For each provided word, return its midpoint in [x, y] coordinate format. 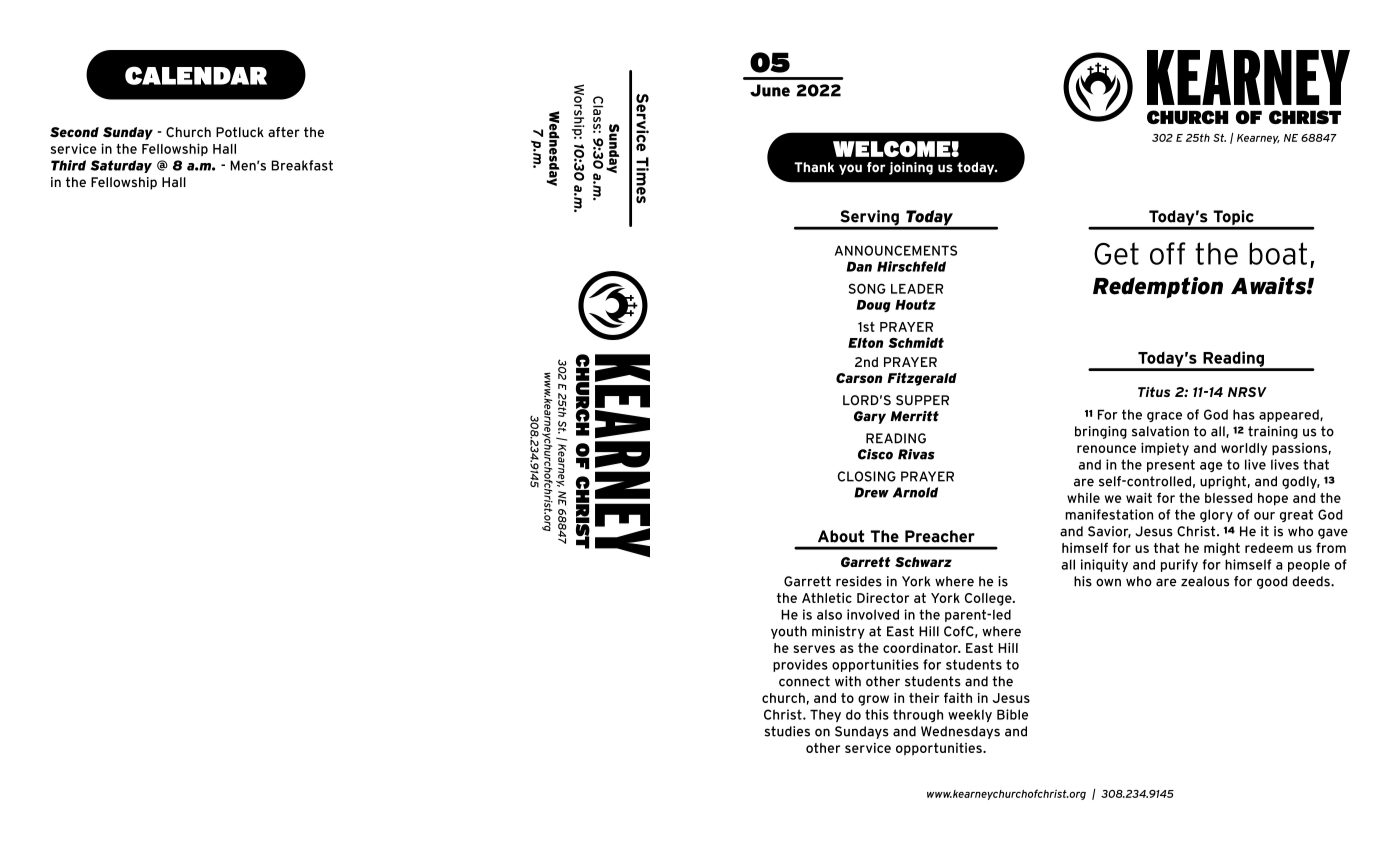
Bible [1012, 714]
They [825, 715]
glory [1216, 515]
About [841, 536]
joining [911, 168]
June [770, 90]
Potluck [240, 132]
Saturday [121, 166]
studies [787, 731]
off [1168, 253]
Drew [871, 492]
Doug [874, 306]
